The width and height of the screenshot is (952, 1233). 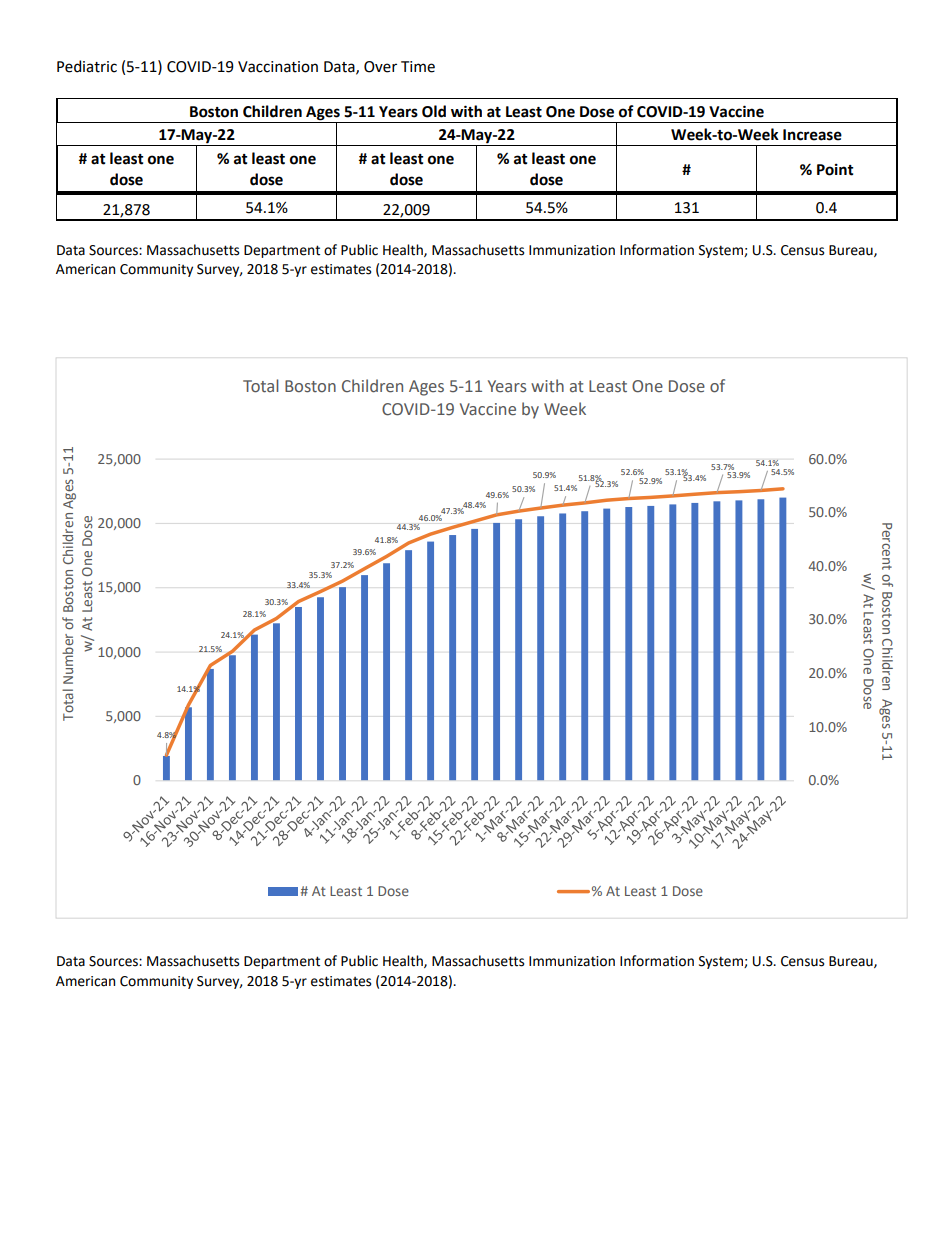 What do you see at coordinates (380, 67) in the screenshot?
I see `Over` at bounding box center [380, 67].
